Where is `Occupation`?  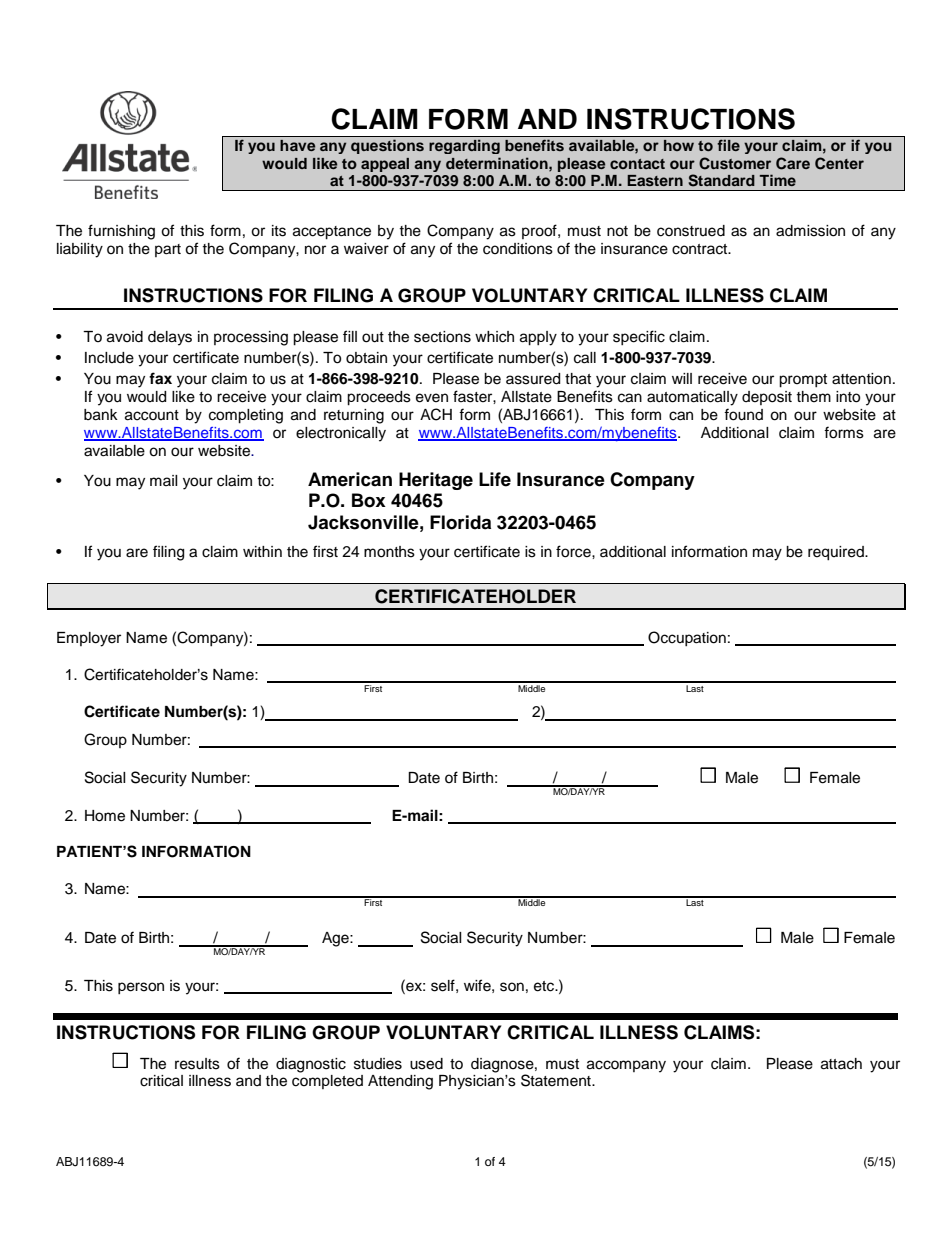
Occupation is located at coordinates (687, 638).
